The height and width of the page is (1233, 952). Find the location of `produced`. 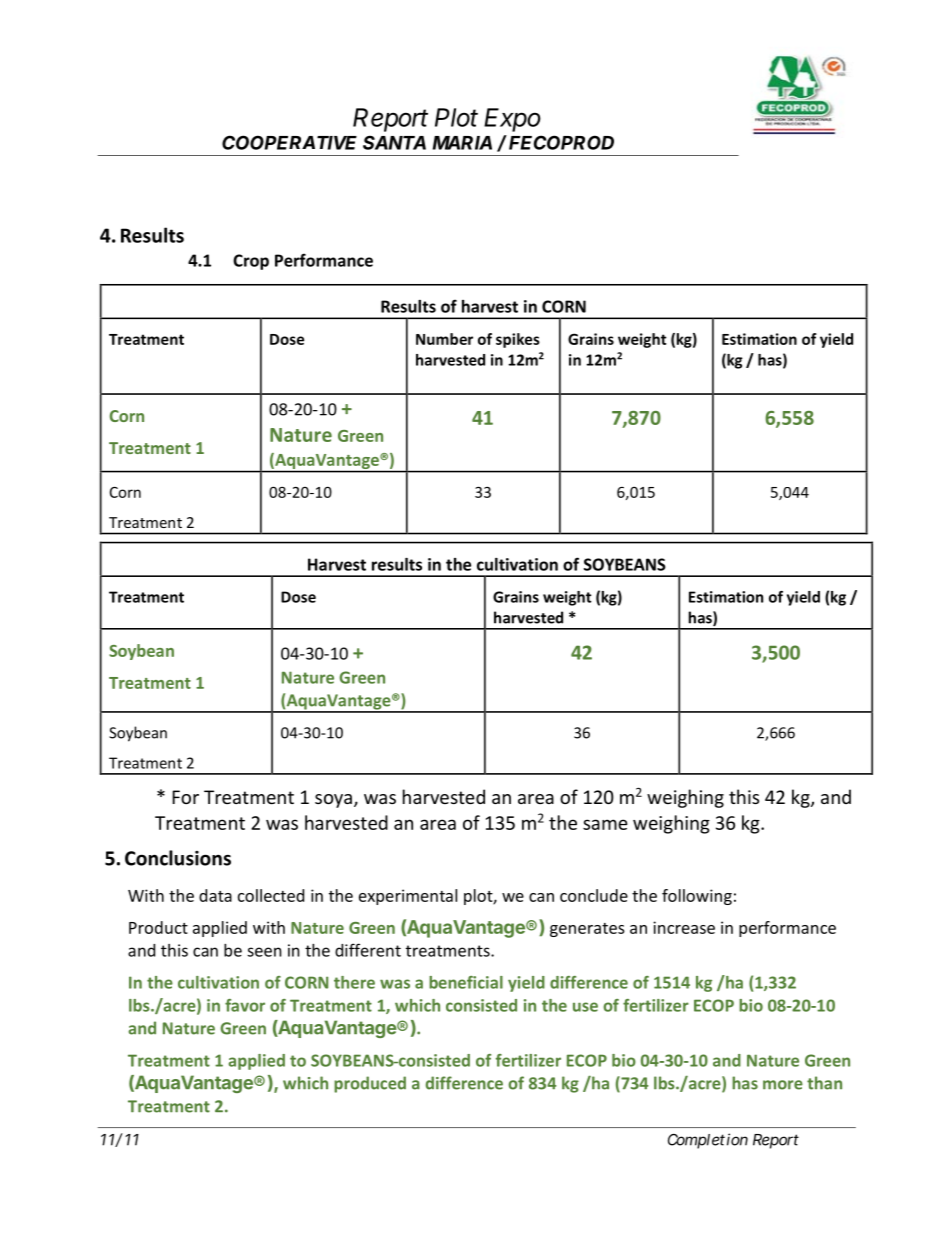

produced is located at coordinates (370, 1084).
